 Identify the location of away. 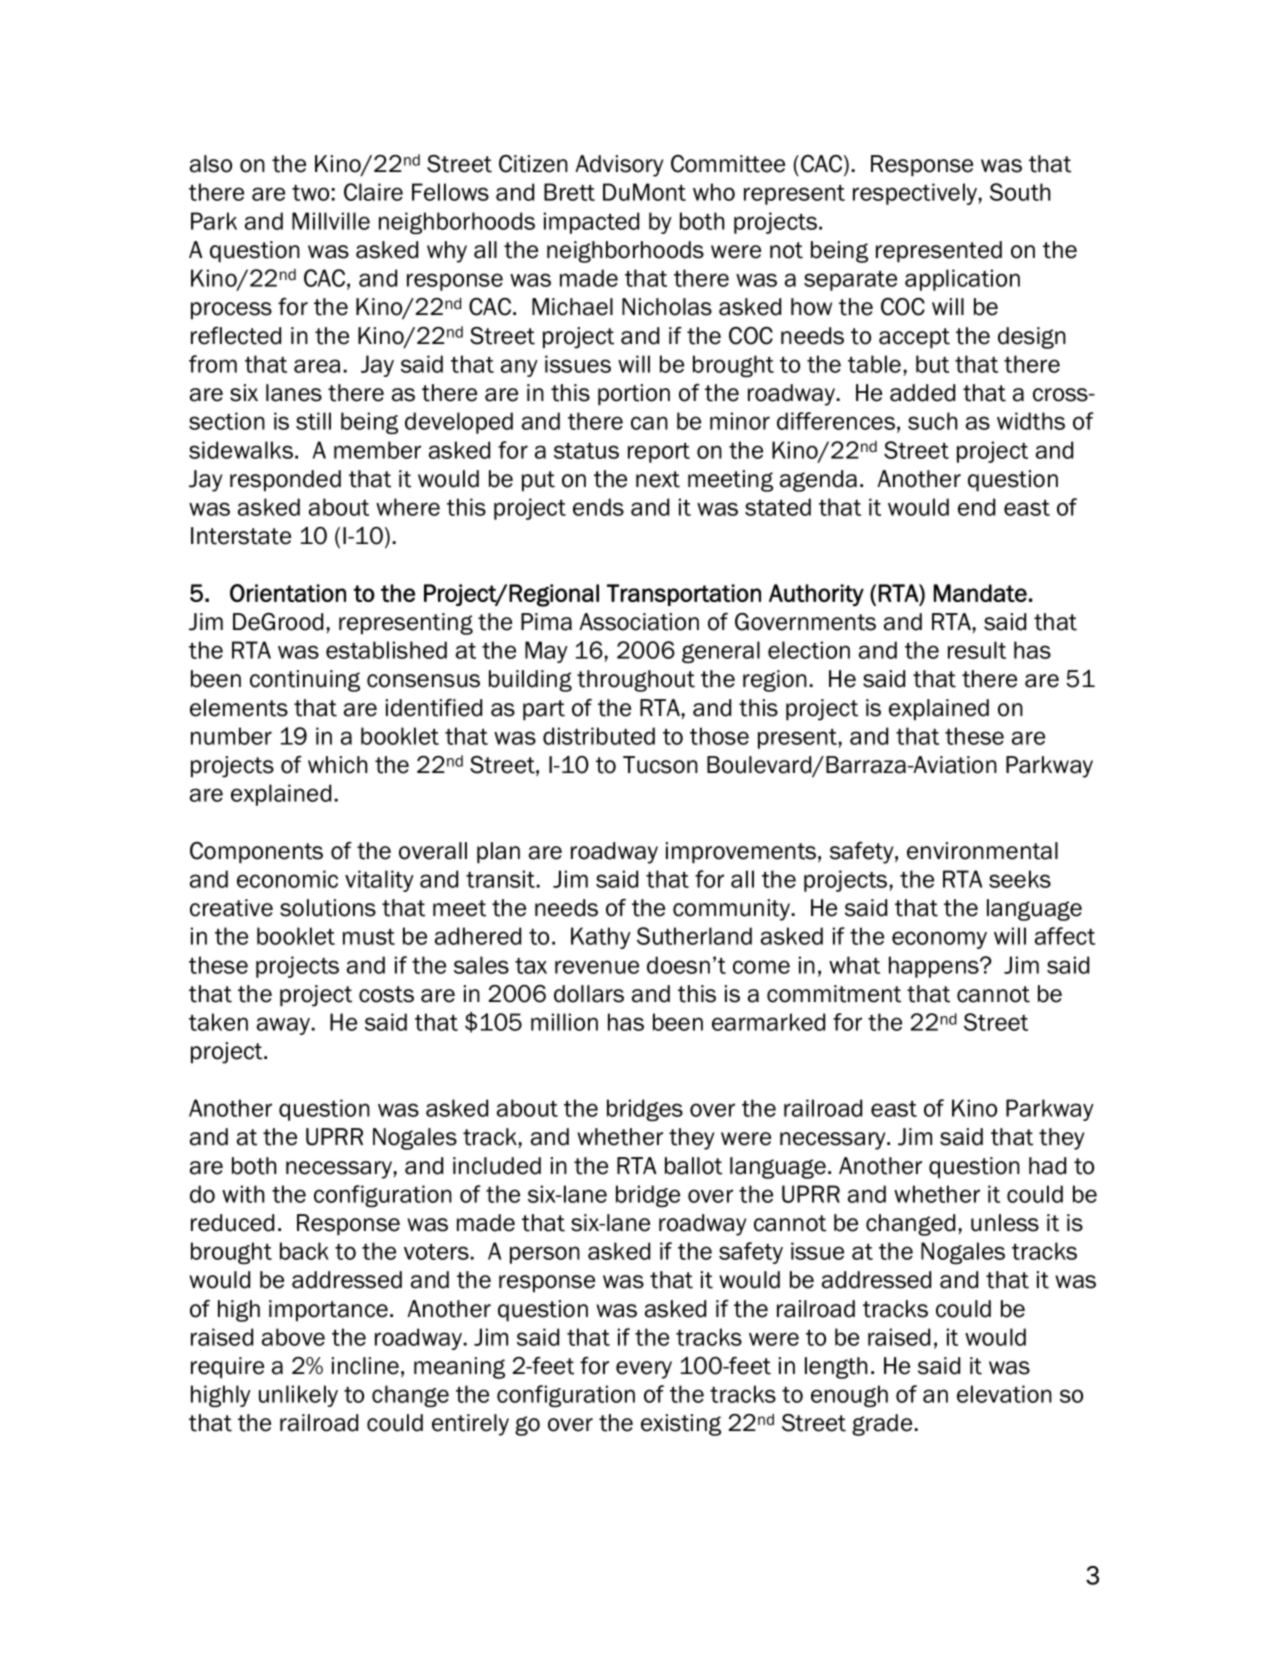
(284, 1026).
